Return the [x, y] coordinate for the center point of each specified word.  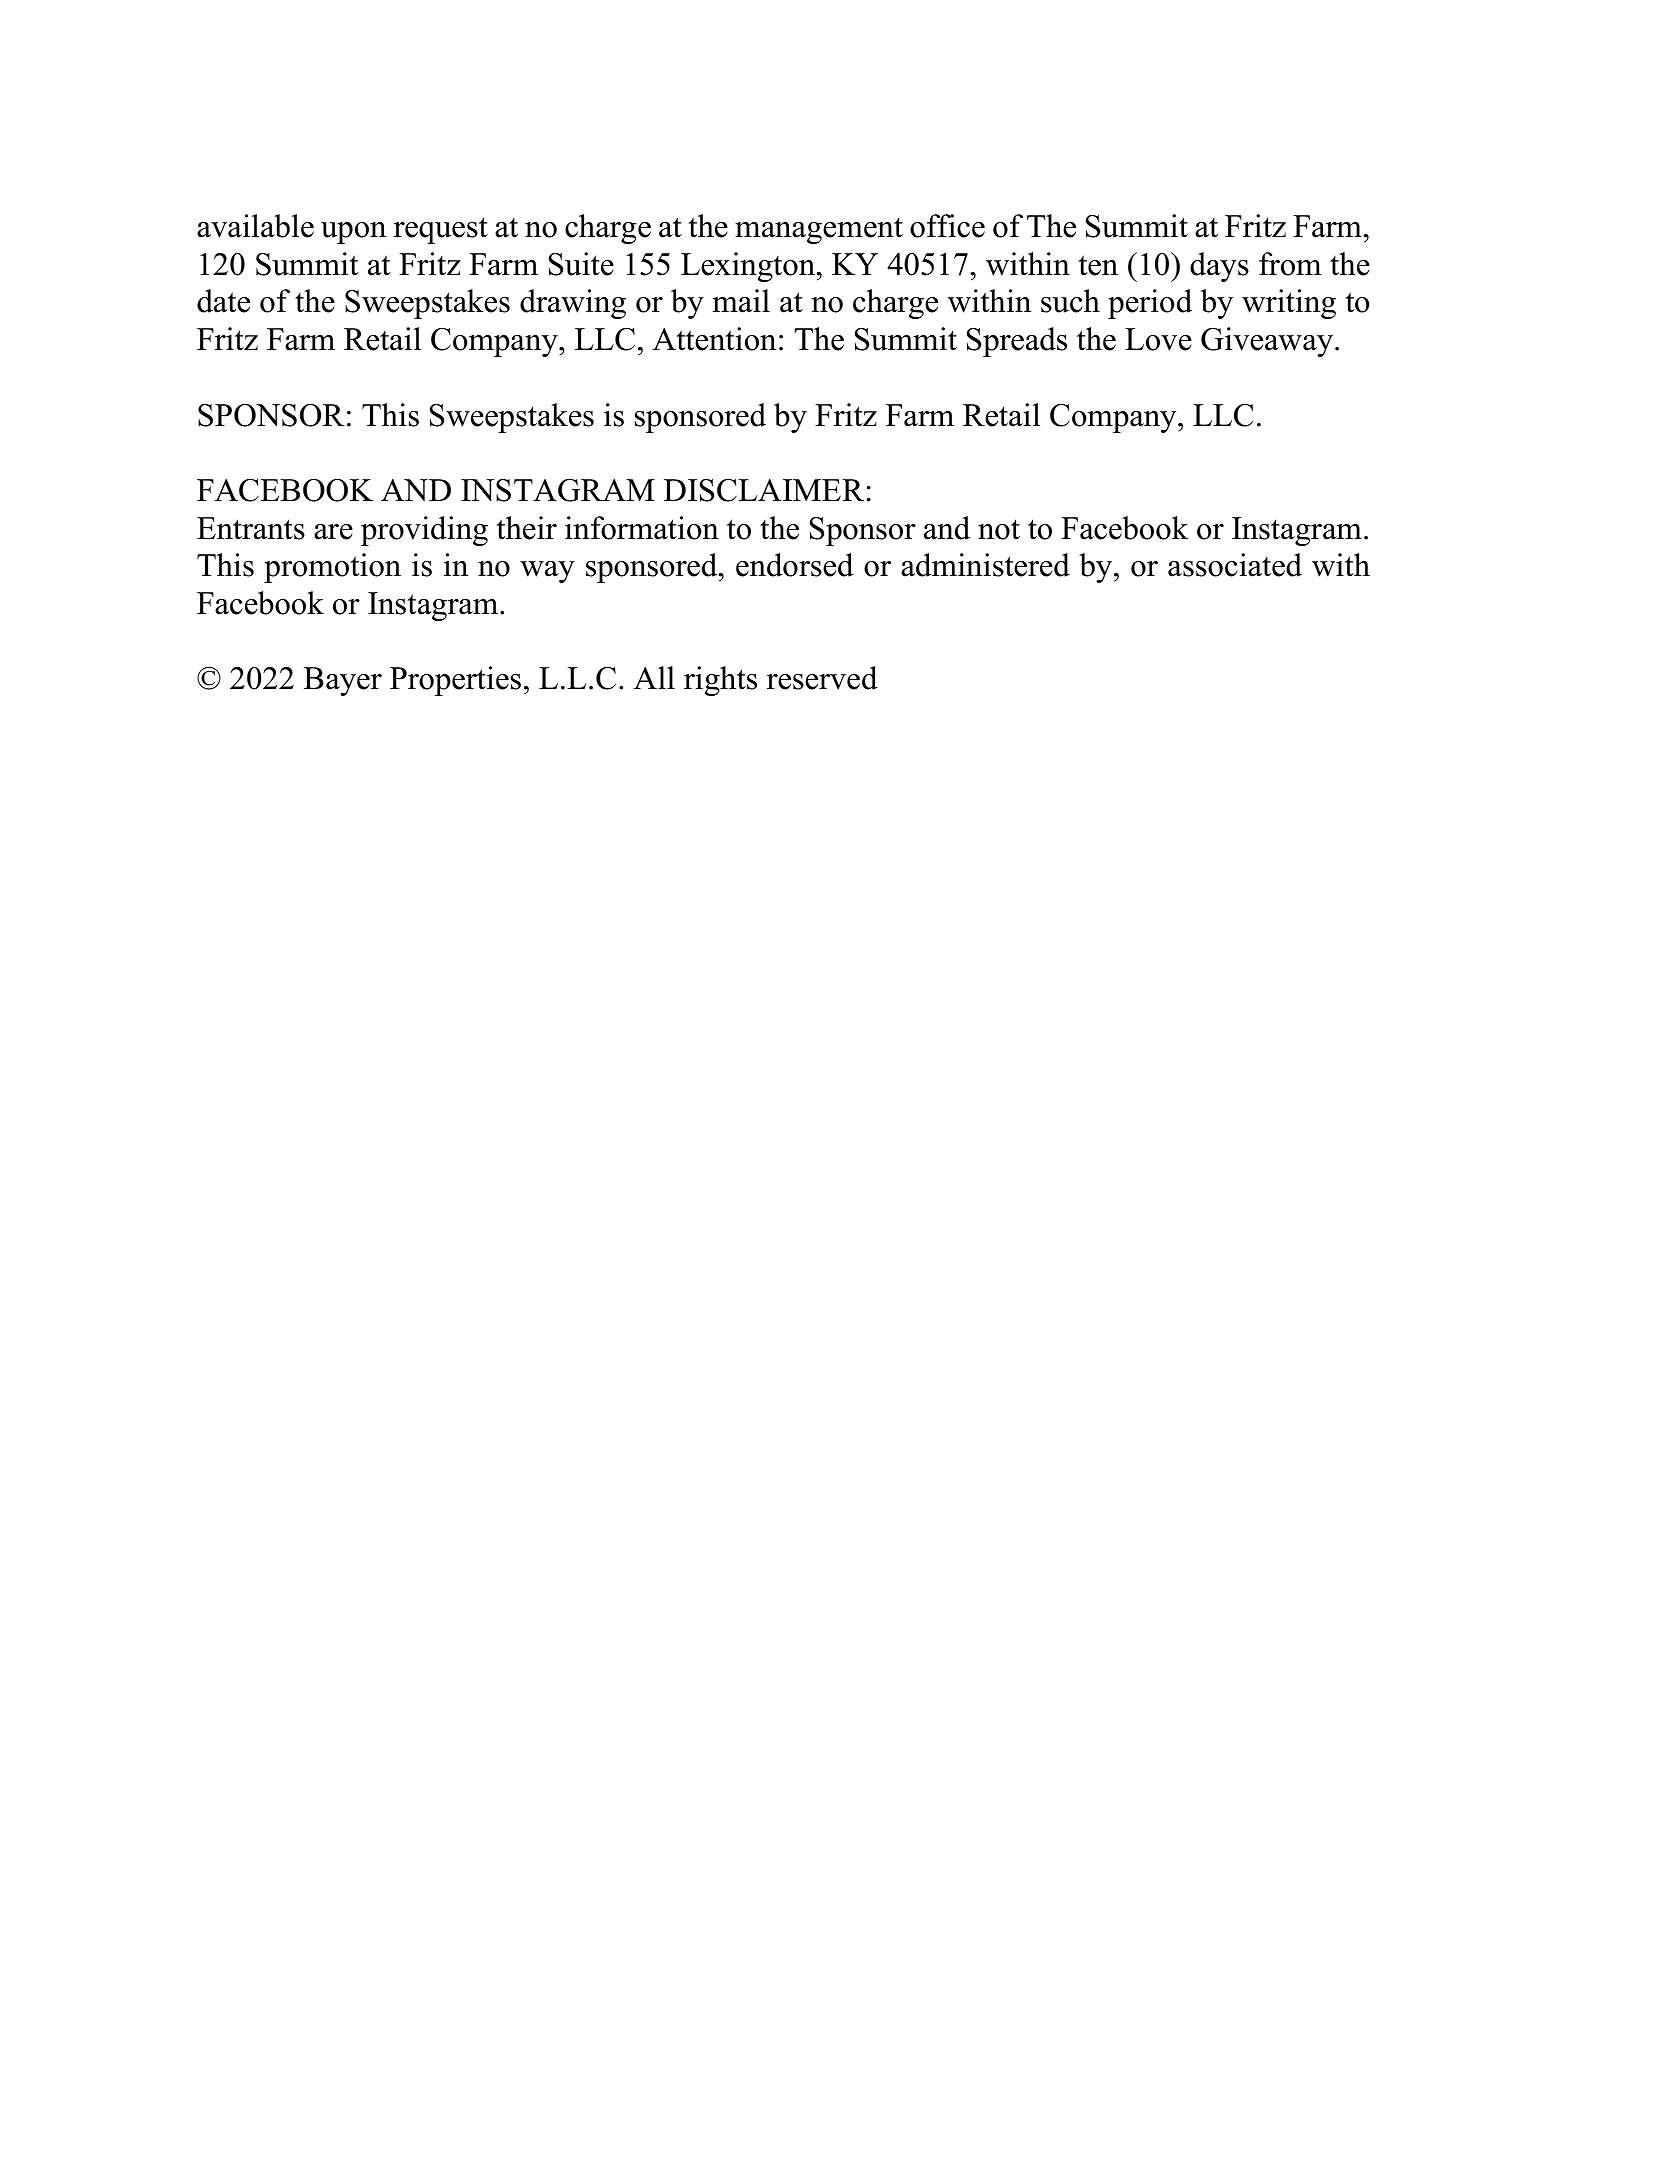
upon [353, 233]
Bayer [343, 681]
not [999, 529]
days [1219, 267]
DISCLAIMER [764, 490]
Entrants [251, 528]
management [819, 230]
